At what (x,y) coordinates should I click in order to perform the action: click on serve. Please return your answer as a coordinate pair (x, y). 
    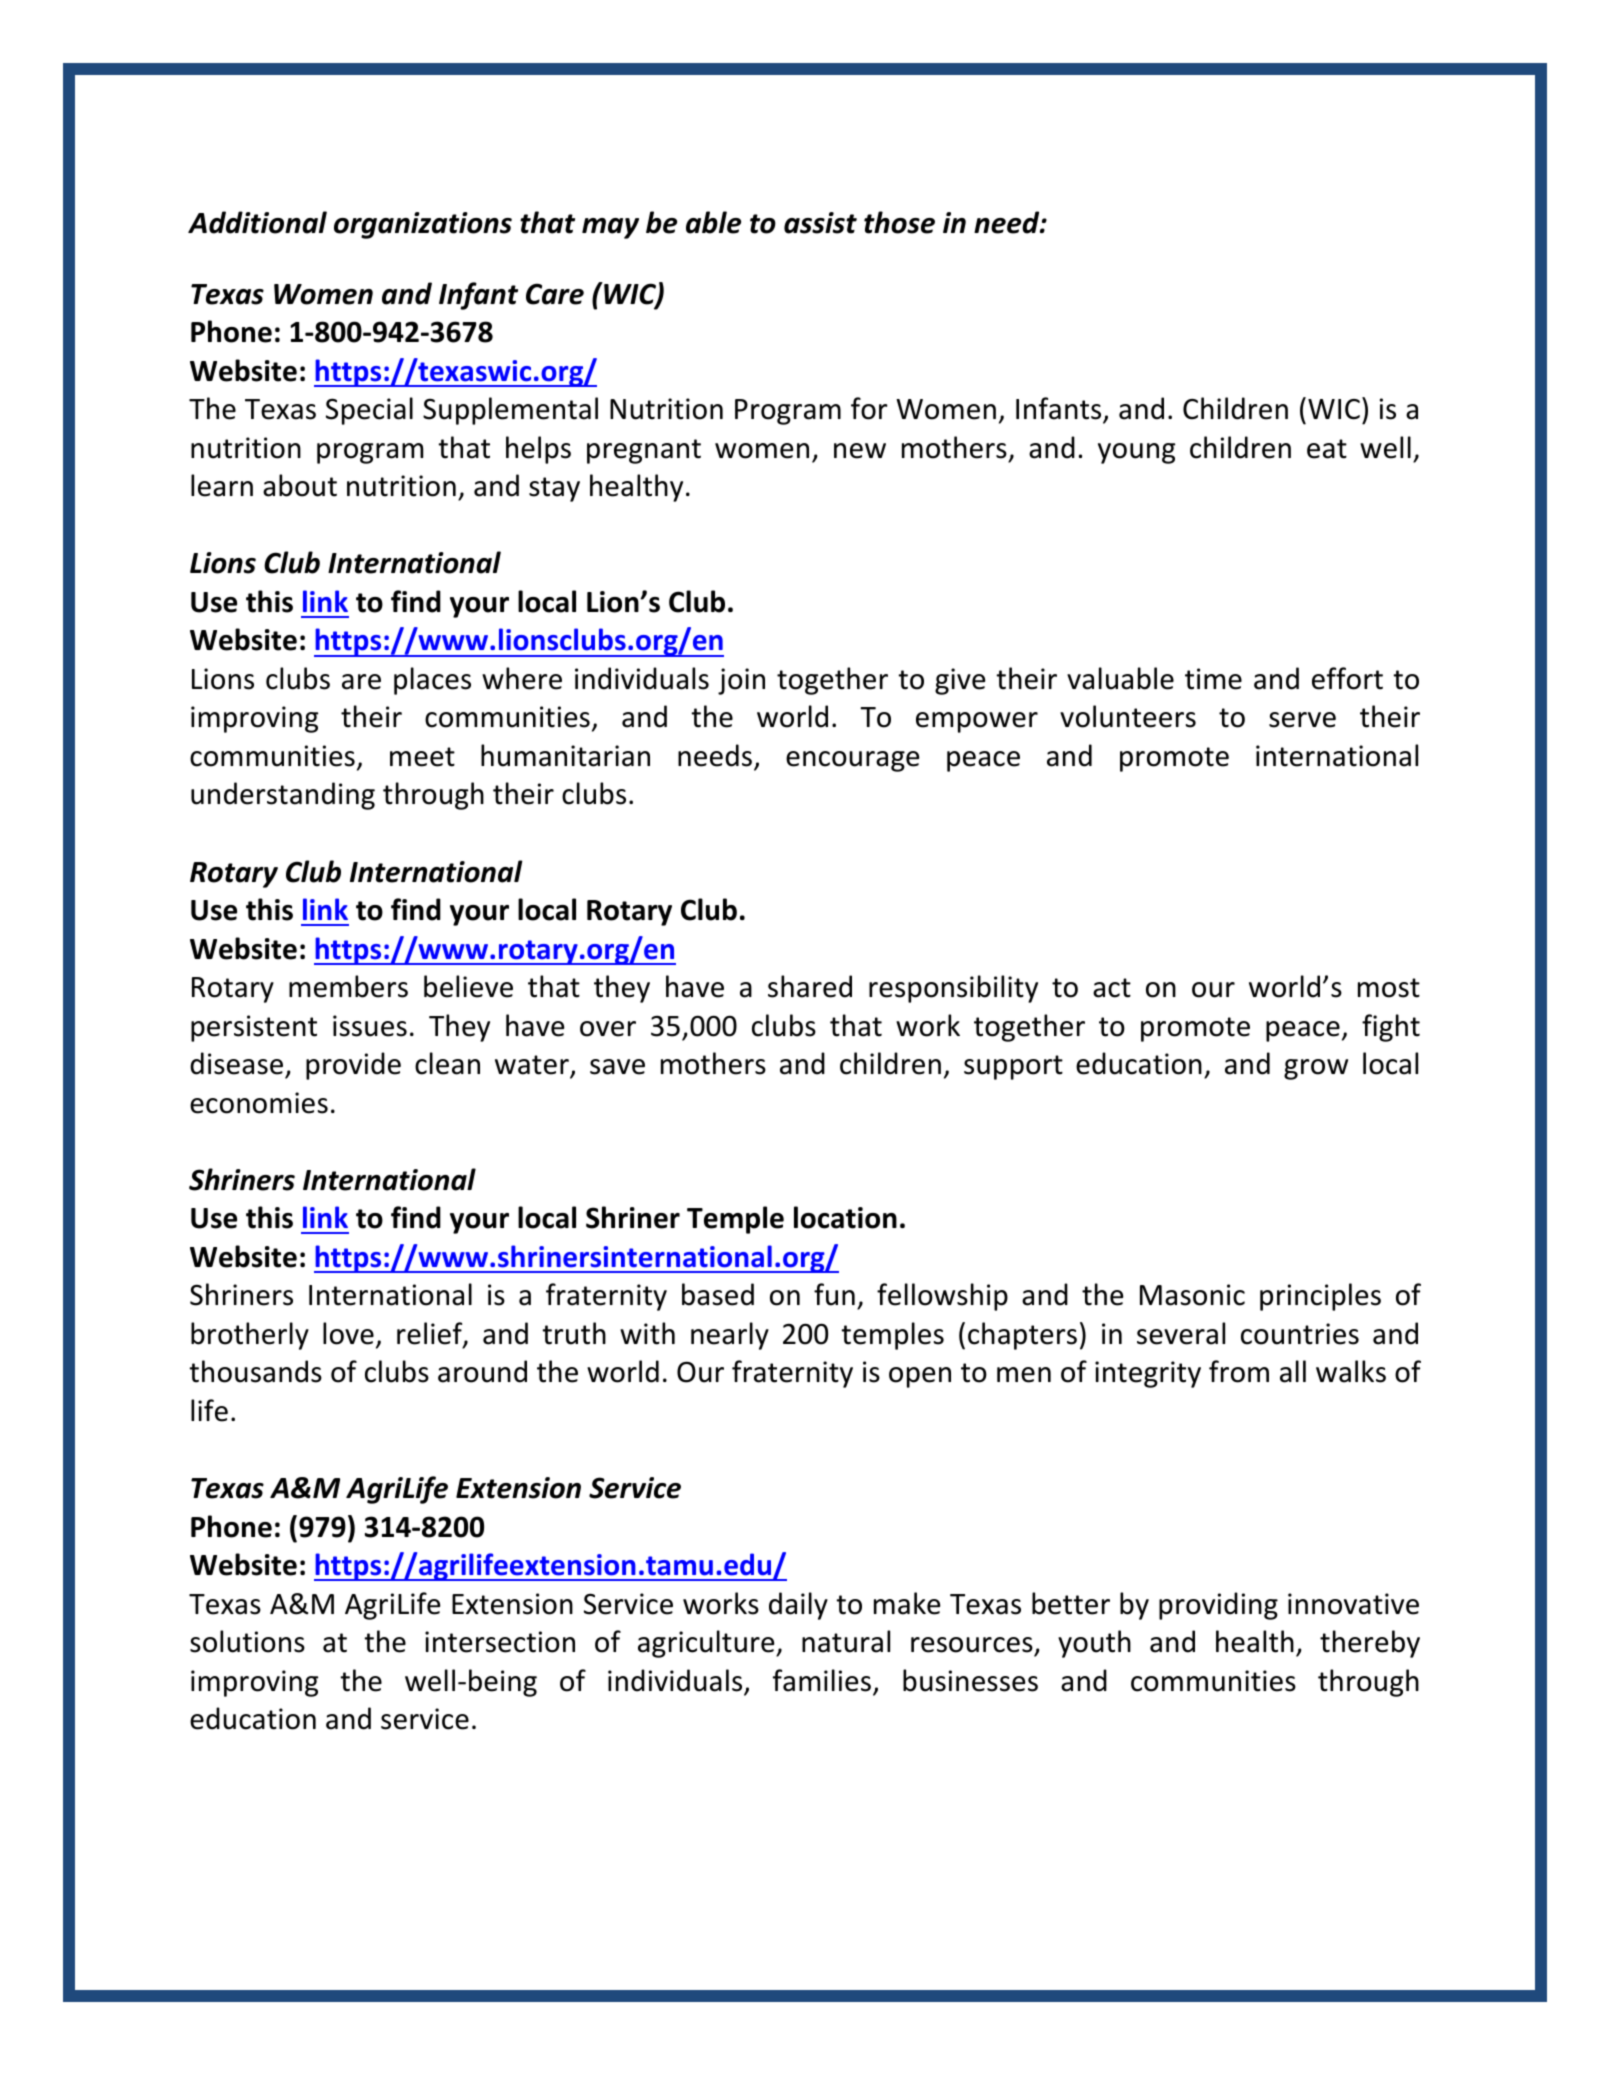
    Looking at the image, I should click on (1302, 720).
